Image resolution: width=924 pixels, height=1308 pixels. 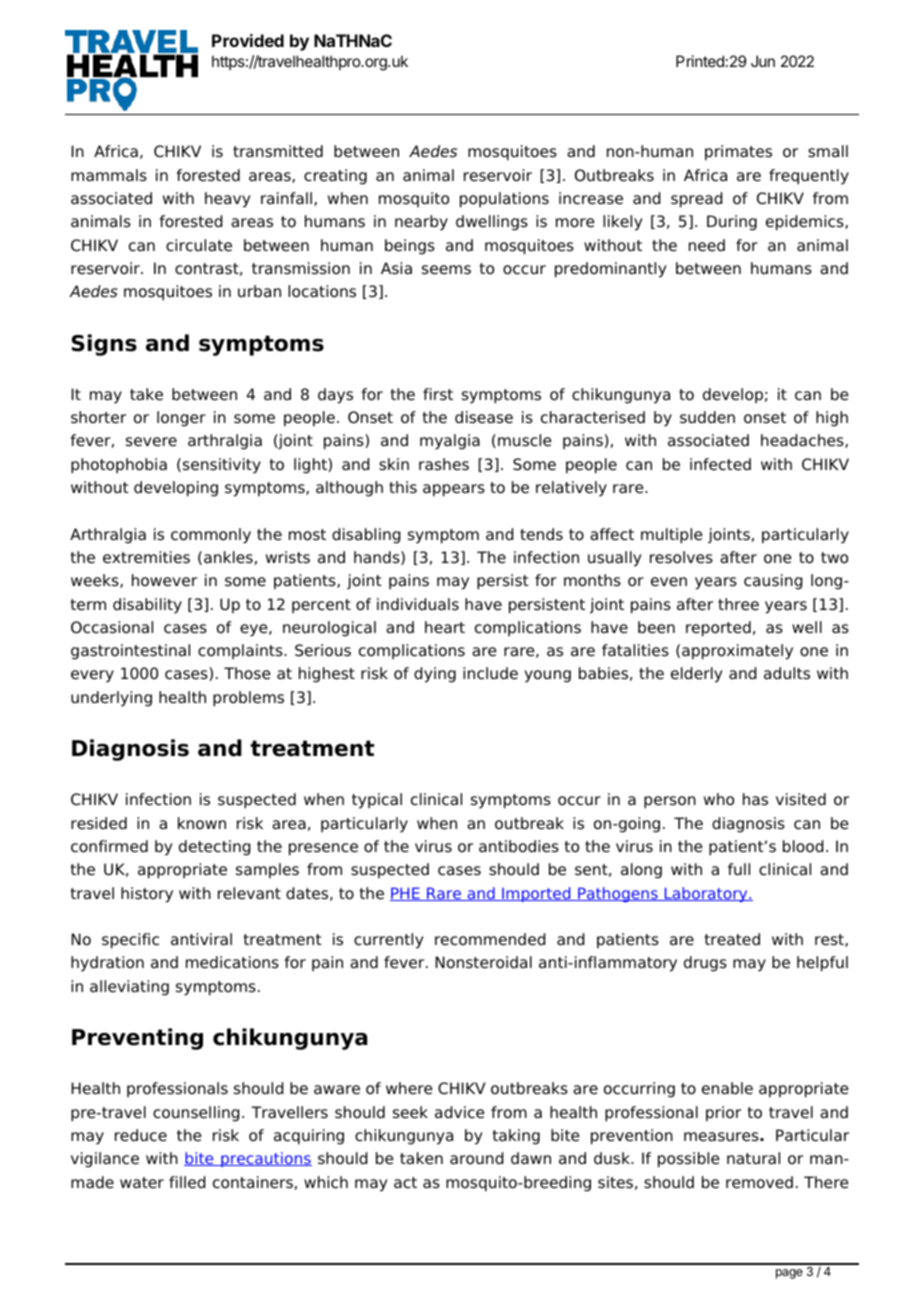 What do you see at coordinates (476, 1158) in the screenshot?
I see `around` at bounding box center [476, 1158].
